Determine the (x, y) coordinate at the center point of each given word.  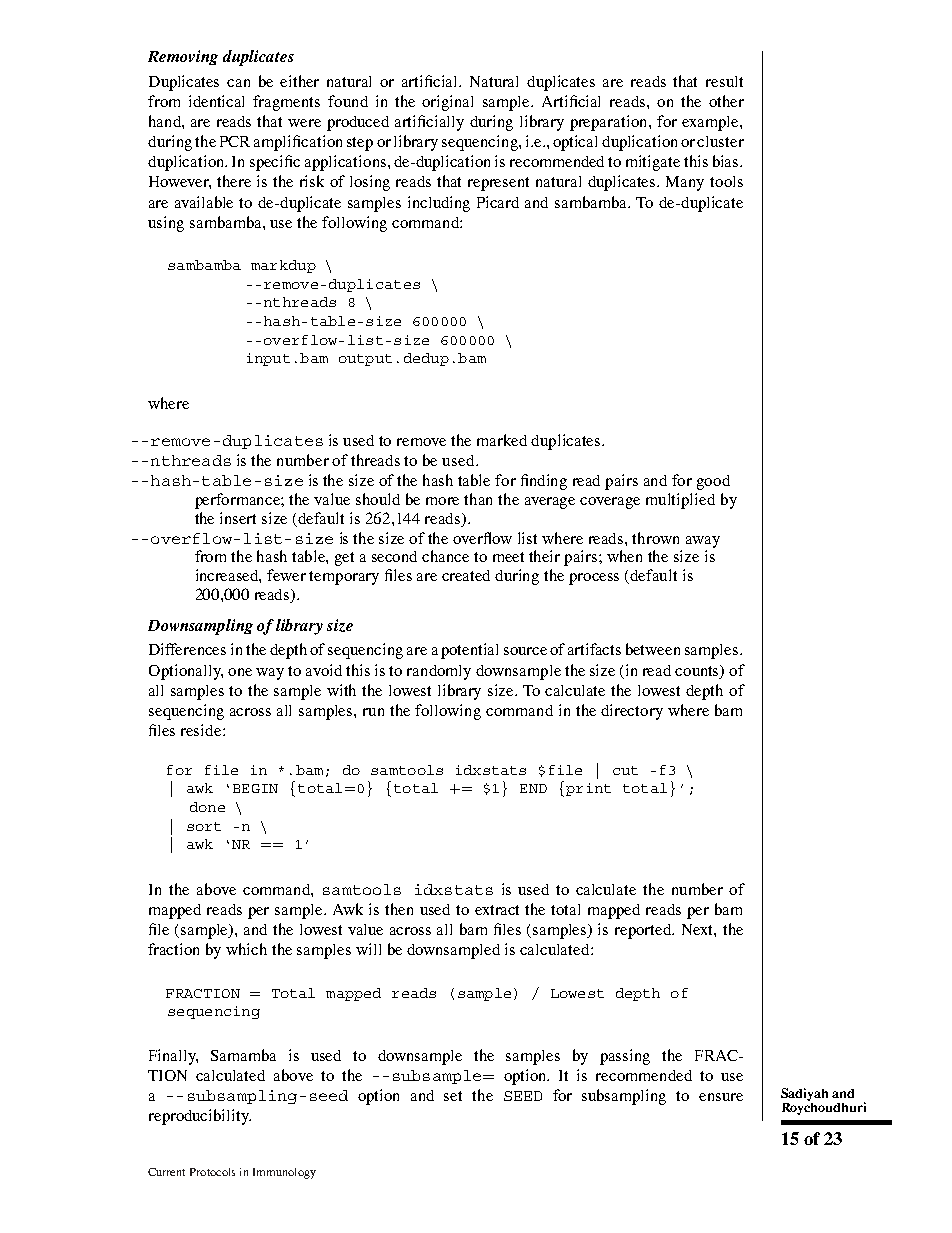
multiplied (680, 501)
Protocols (212, 1172)
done (207, 807)
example (711, 123)
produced (358, 123)
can (238, 83)
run (373, 712)
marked (502, 440)
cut (625, 770)
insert (238, 518)
